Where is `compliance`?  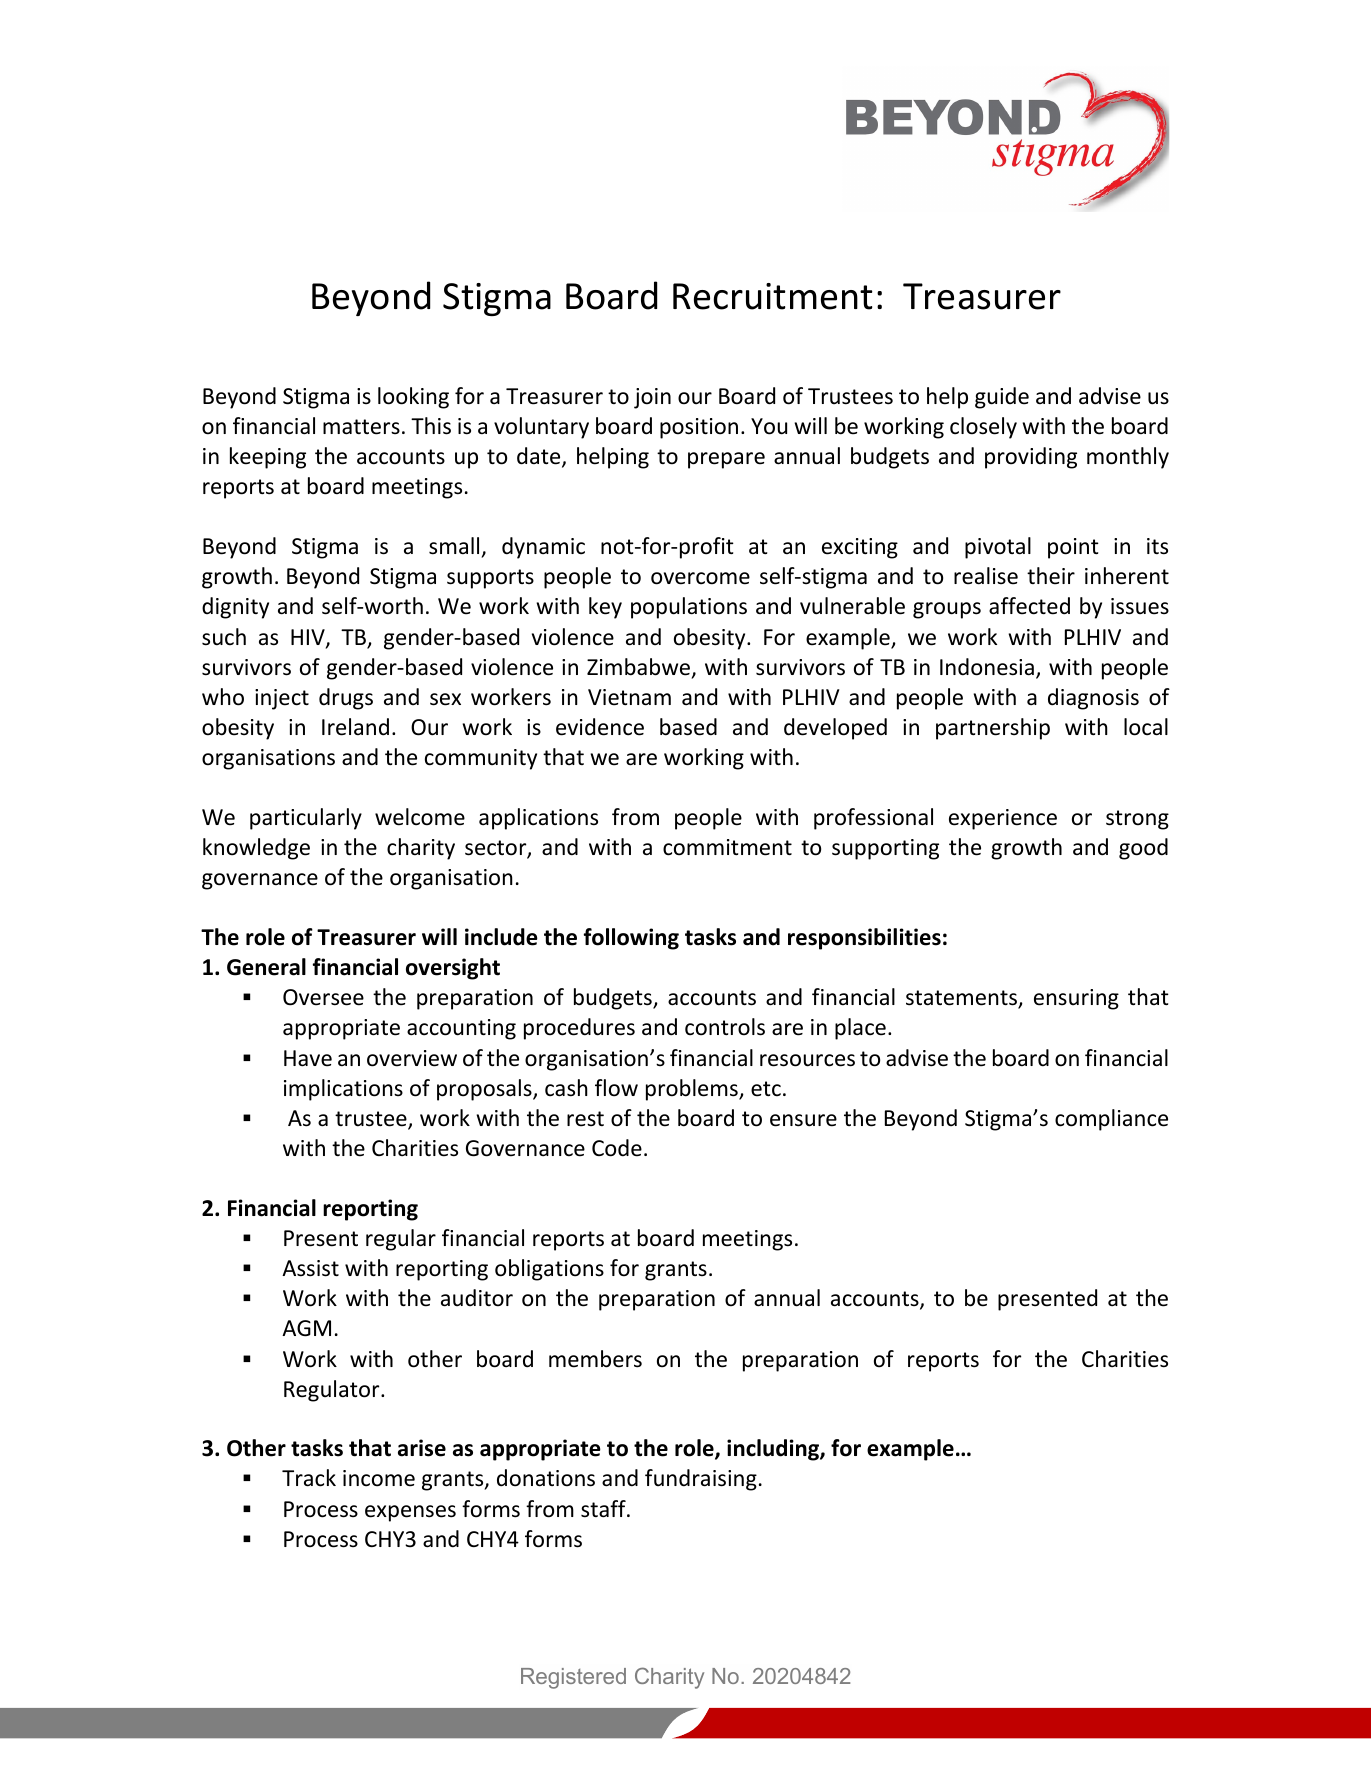 compliance is located at coordinates (1111, 1120).
